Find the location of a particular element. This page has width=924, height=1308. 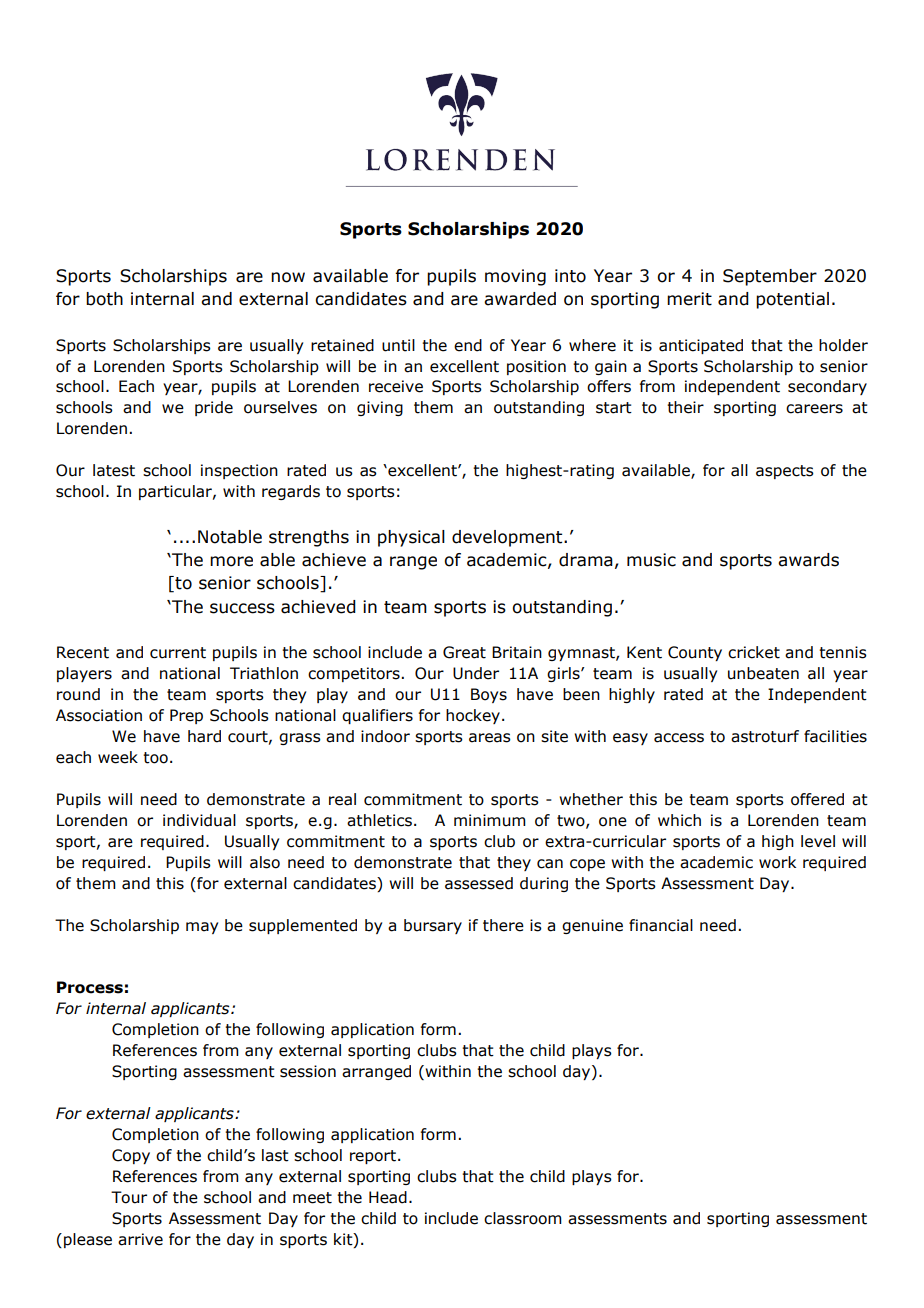

Head is located at coordinates (388, 1197).
